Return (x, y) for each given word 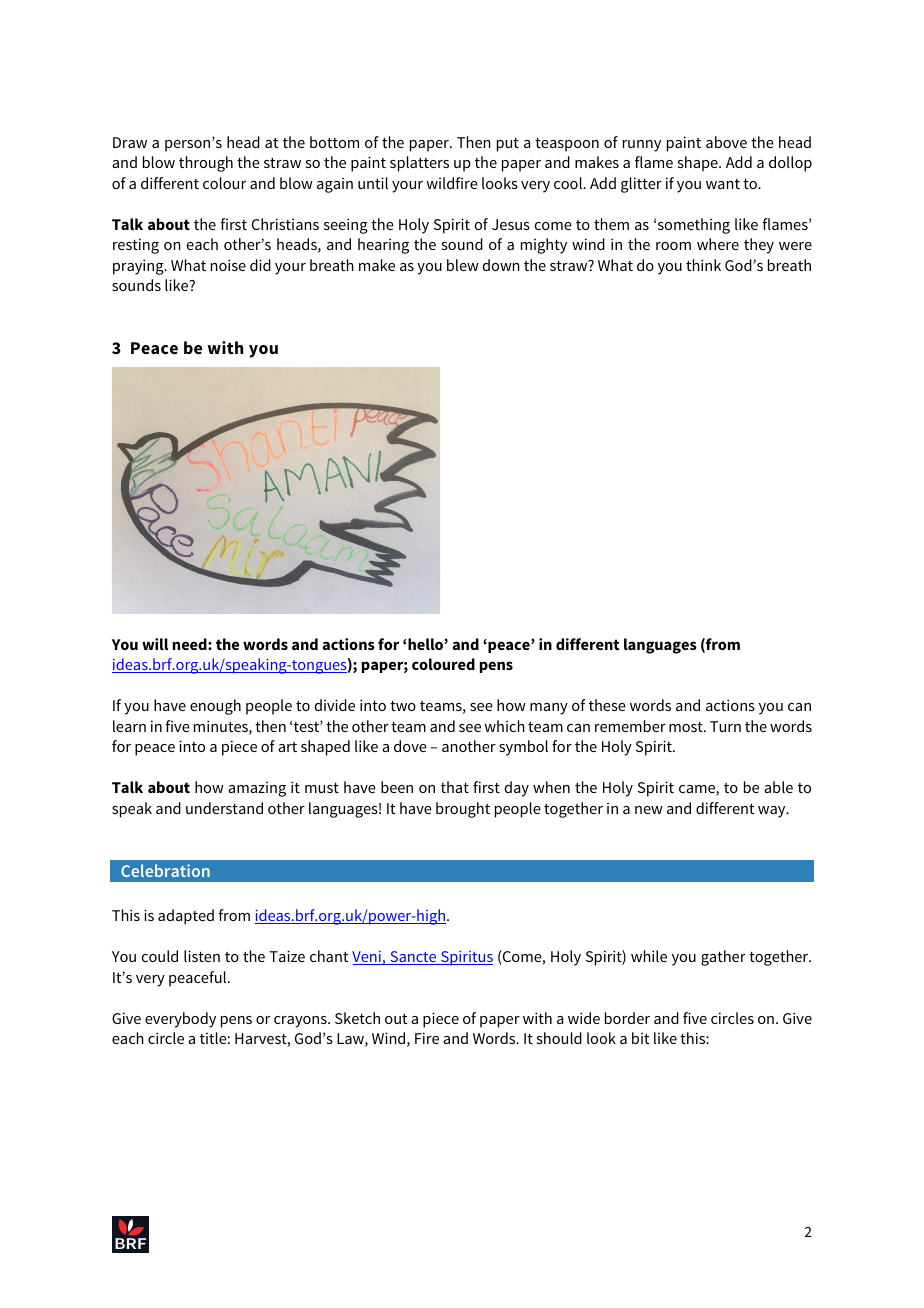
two (403, 705)
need (191, 644)
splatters (419, 164)
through (206, 164)
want (723, 184)
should (559, 1038)
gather (723, 958)
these (607, 705)
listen (202, 956)
